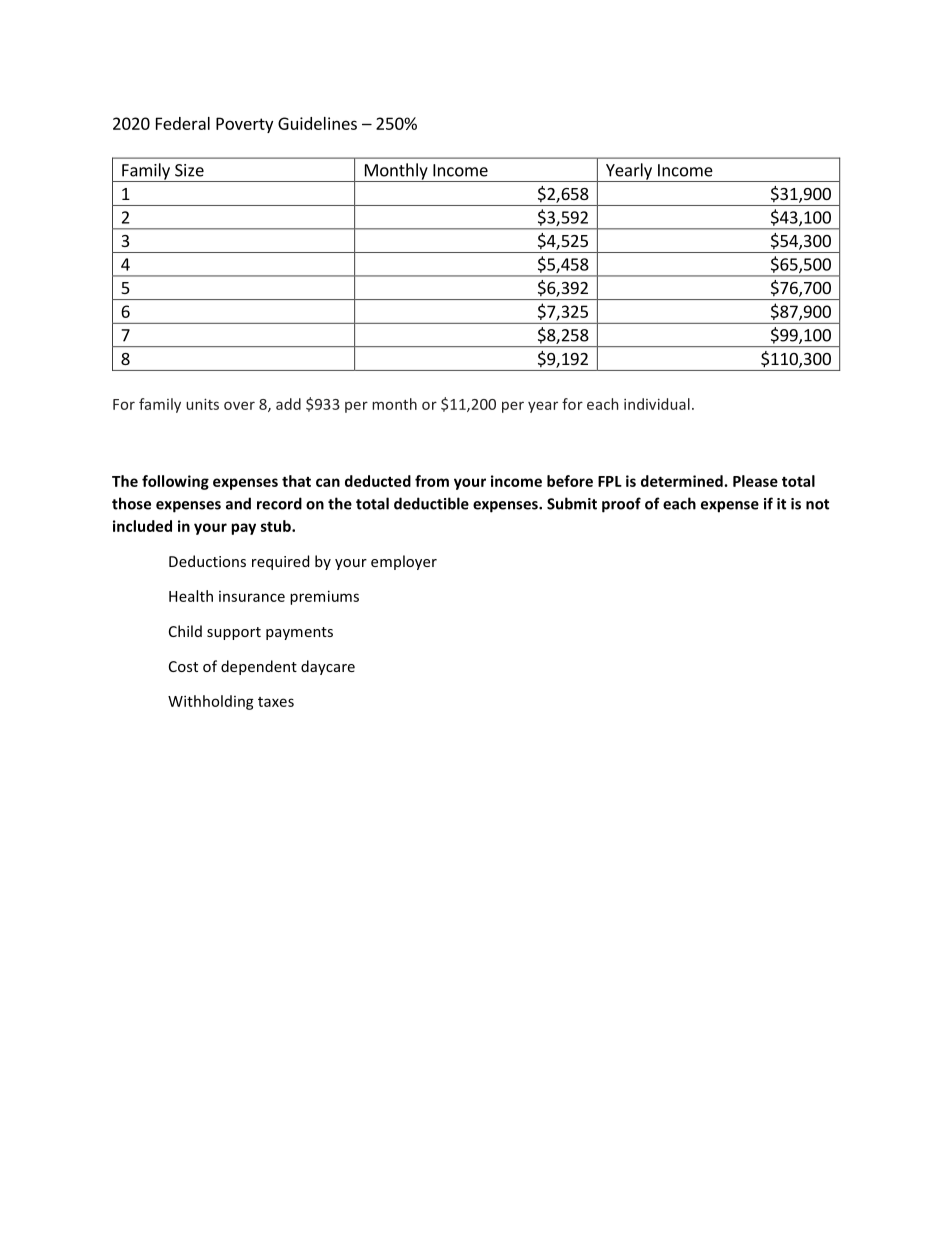 This screenshot has height=1233, width=952. Describe the element at coordinates (183, 123) in the screenshot. I see `Federal` at that location.
